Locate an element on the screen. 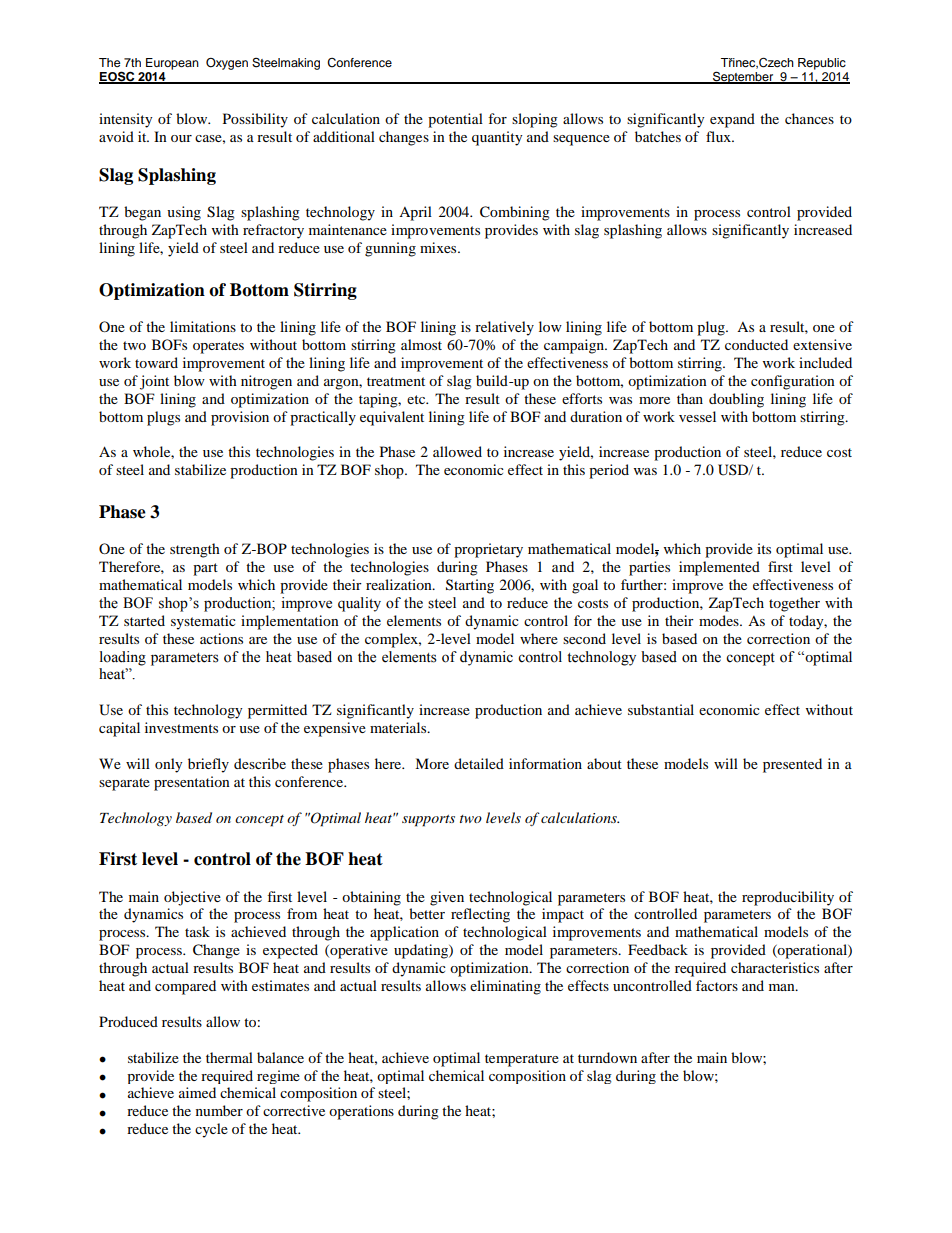 Image resolution: width=952 pixels, height=1233 pixels. potential is located at coordinates (455, 120).
